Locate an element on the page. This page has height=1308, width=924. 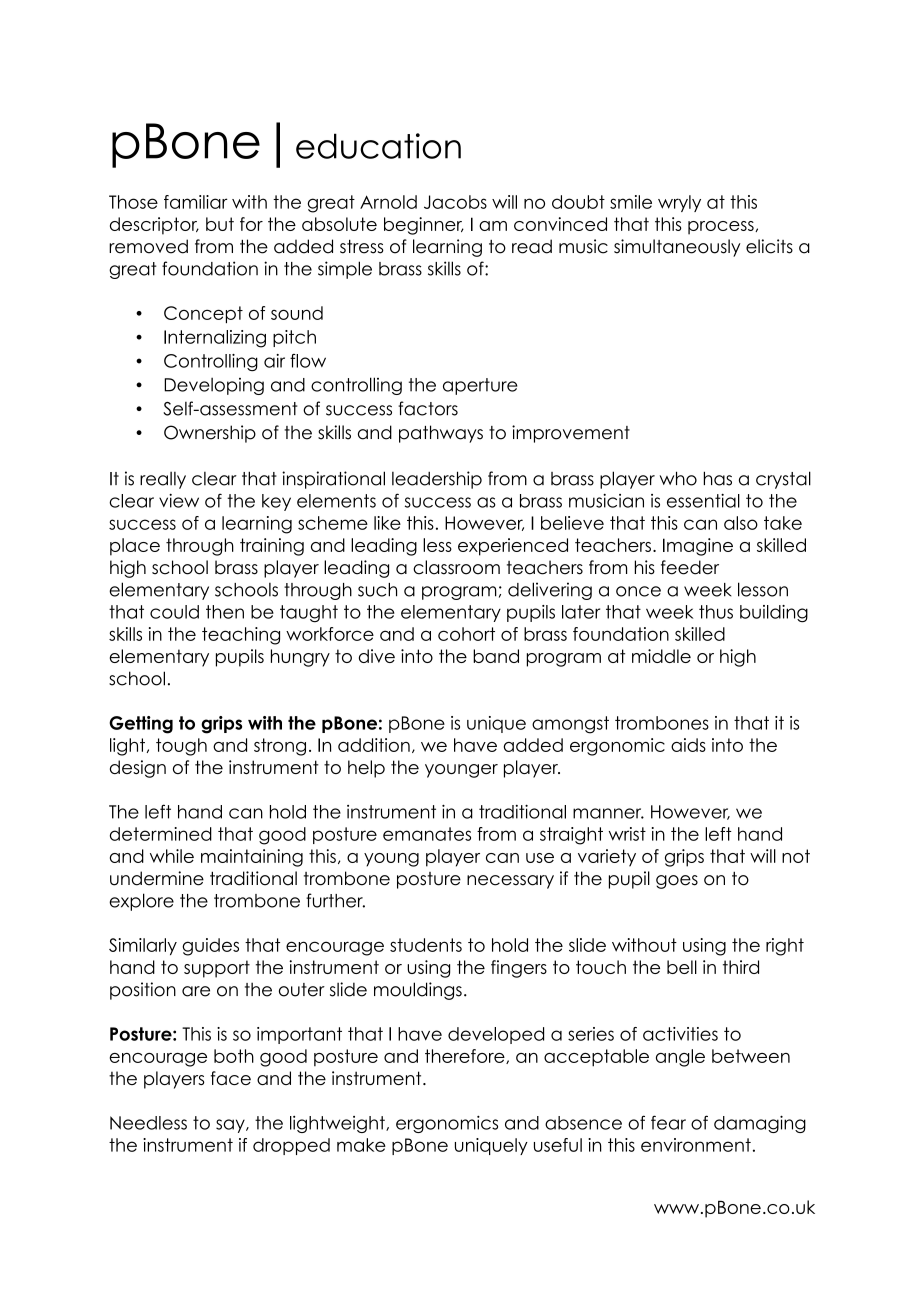
Jacobs is located at coordinates (455, 202).
